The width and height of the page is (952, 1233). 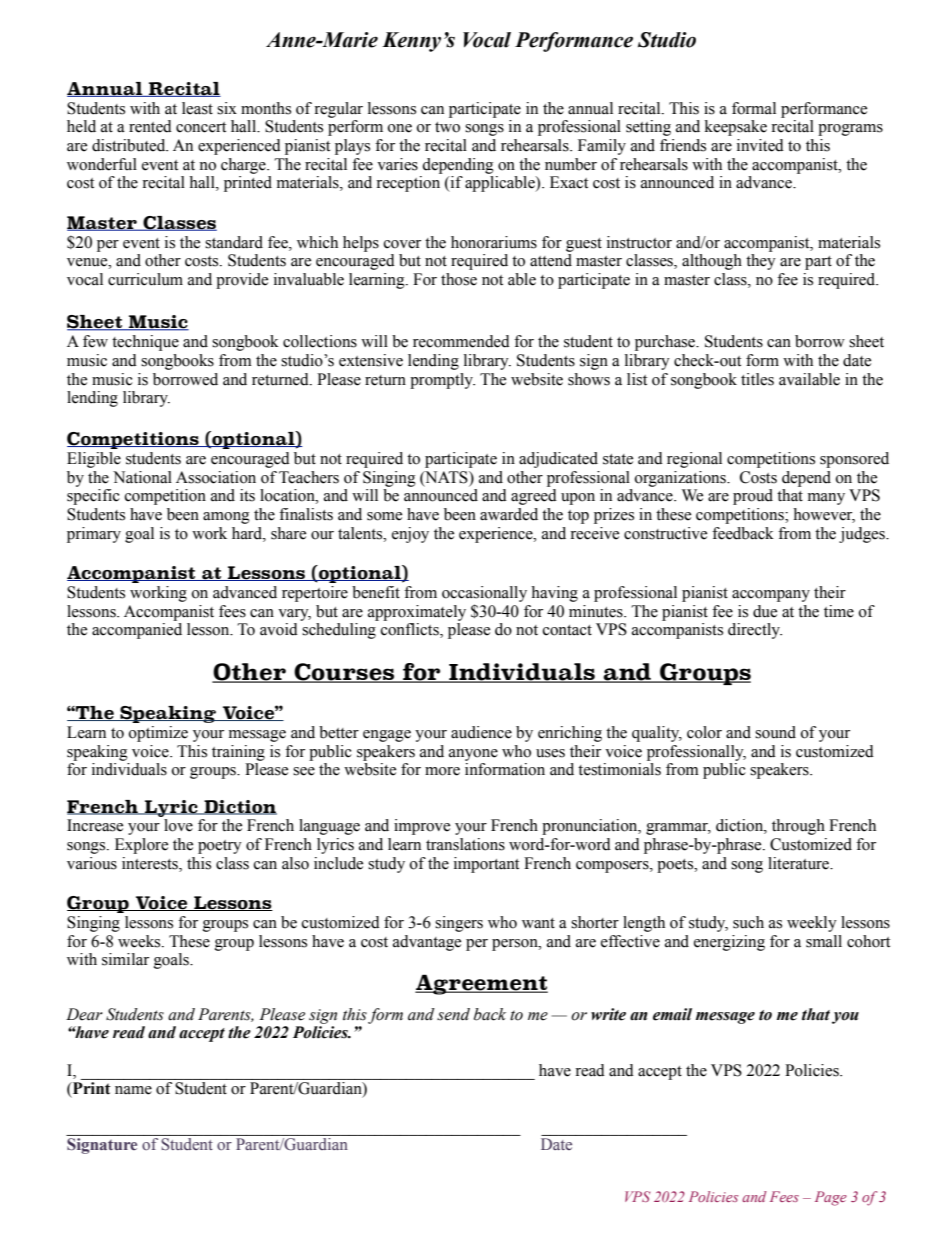 What do you see at coordinates (201, 127) in the page?
I see `concert` at bounding box center [201, 127].
